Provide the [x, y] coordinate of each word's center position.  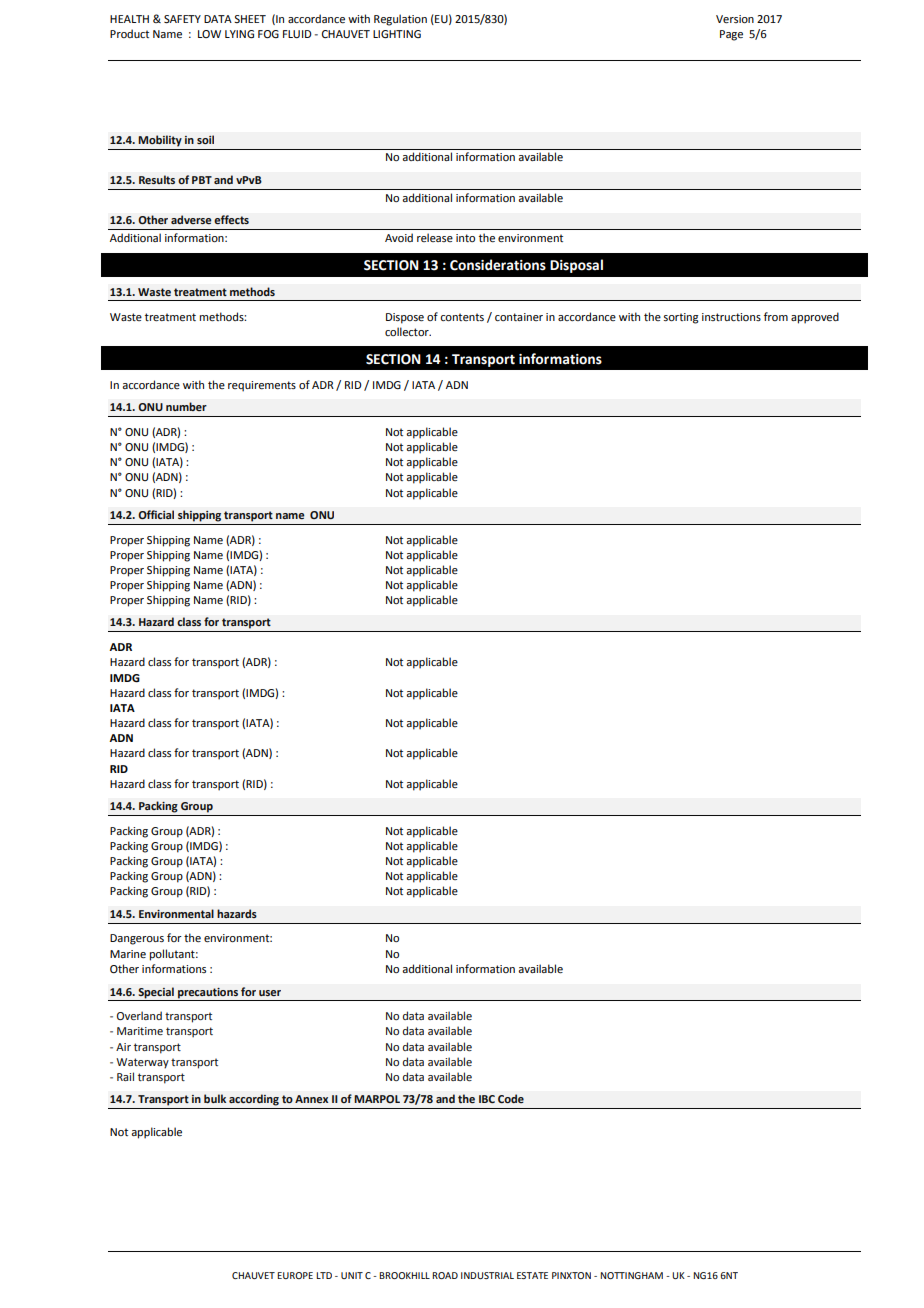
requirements [262, 386]
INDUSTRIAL [487, 1275]
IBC [487, 1099]
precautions [208, 993]
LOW [209, 34]
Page [731, 35]
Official [156, 514]
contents [462, 317]
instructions [731, 317]
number [186, 406]
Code [511, 1098]
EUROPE [295, 1275]
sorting [681, 318]
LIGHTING [397, 34]
